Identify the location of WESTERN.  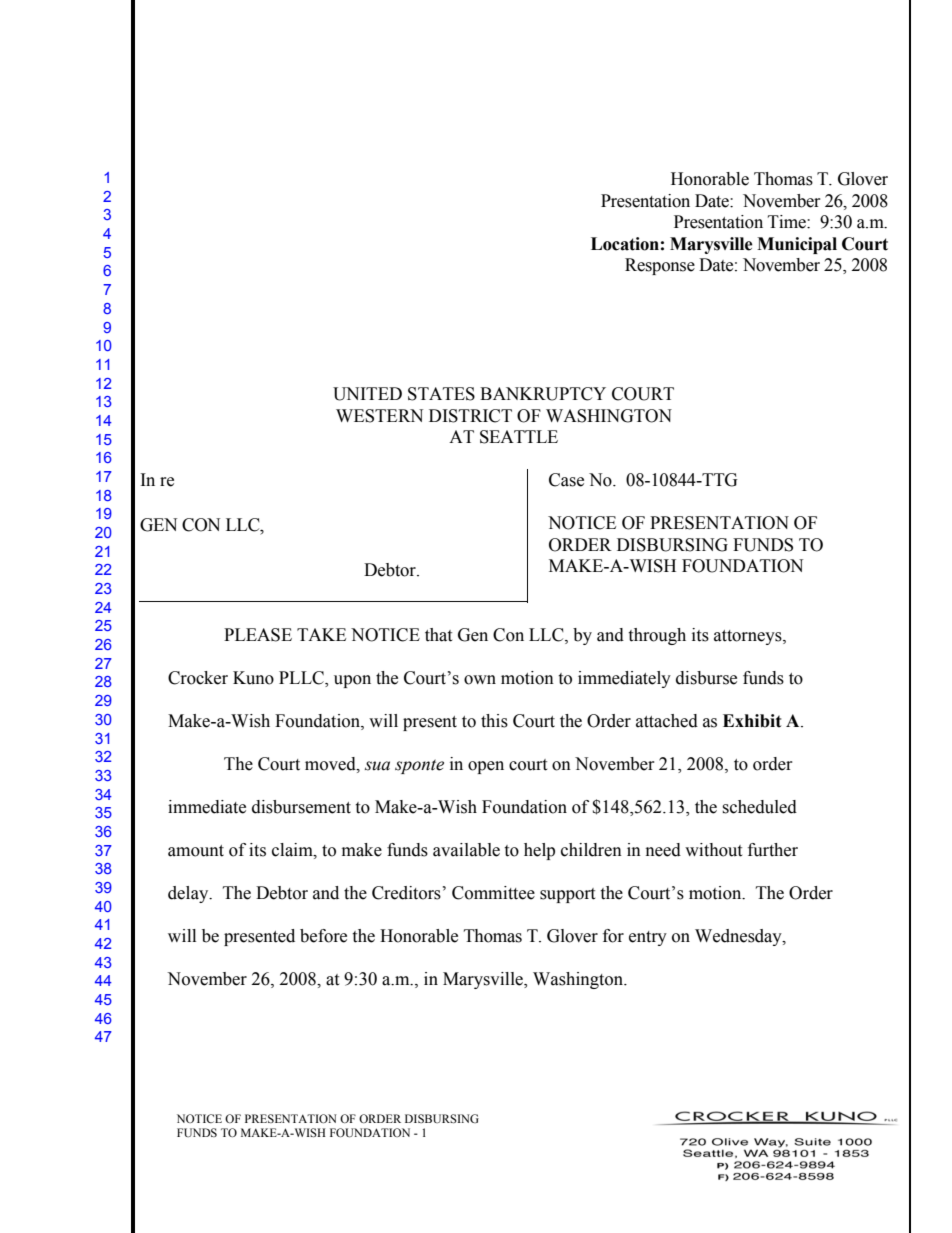
(379, 416).
